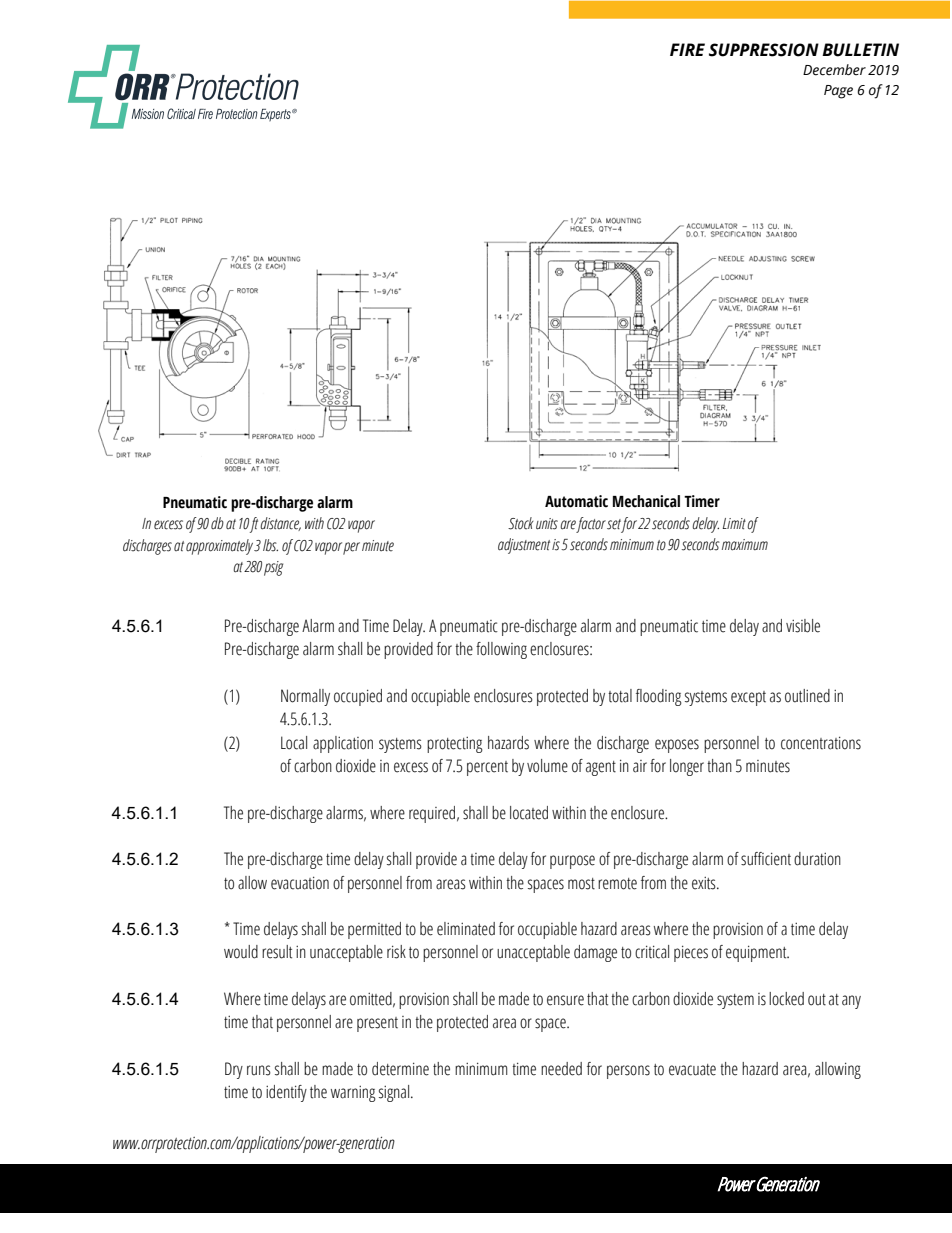 This image has width=952, height=1233. I want to click on December, so click(834, 70).
